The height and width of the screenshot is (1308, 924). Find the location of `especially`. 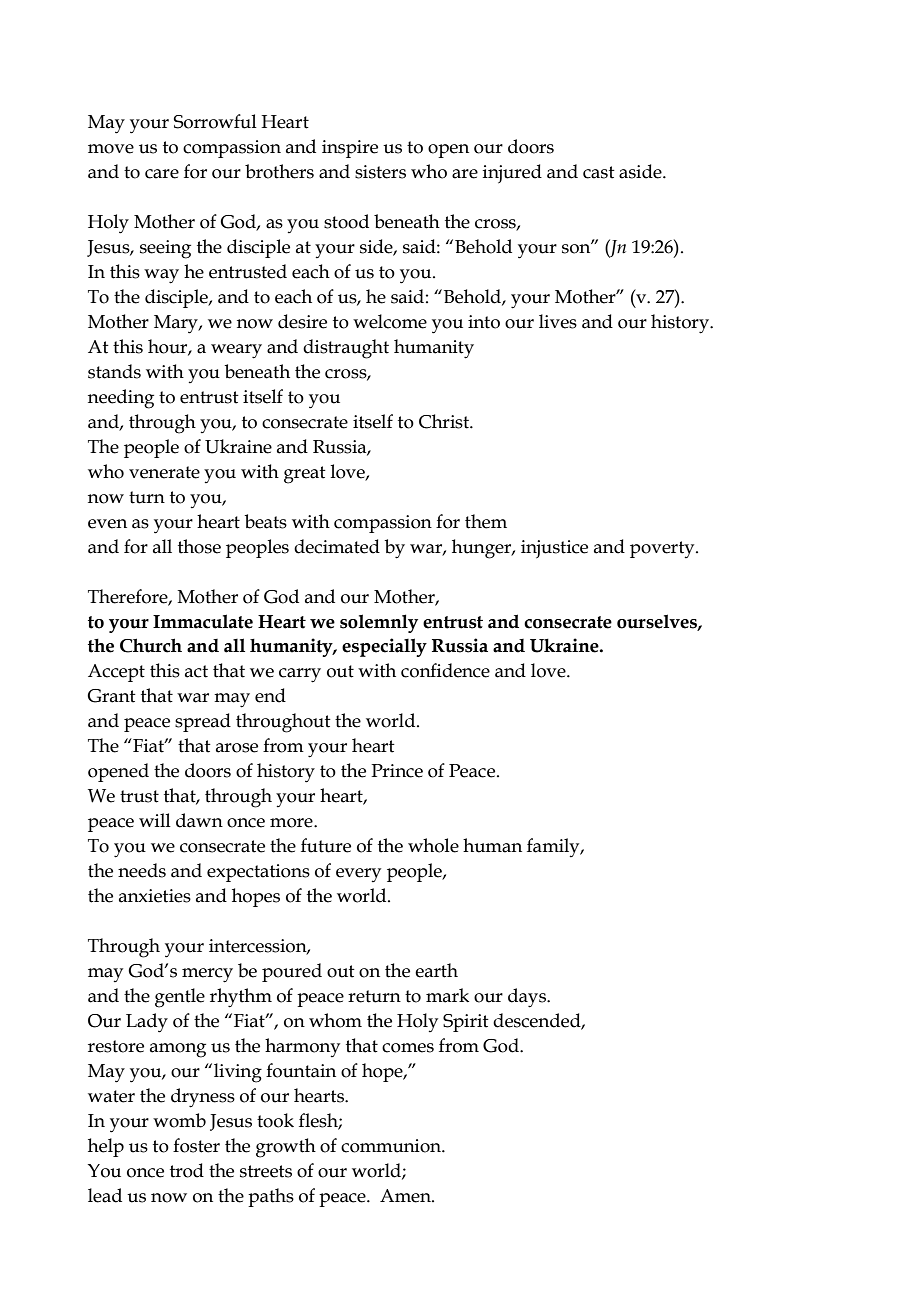

especially is located at coordinates (384, 647).
